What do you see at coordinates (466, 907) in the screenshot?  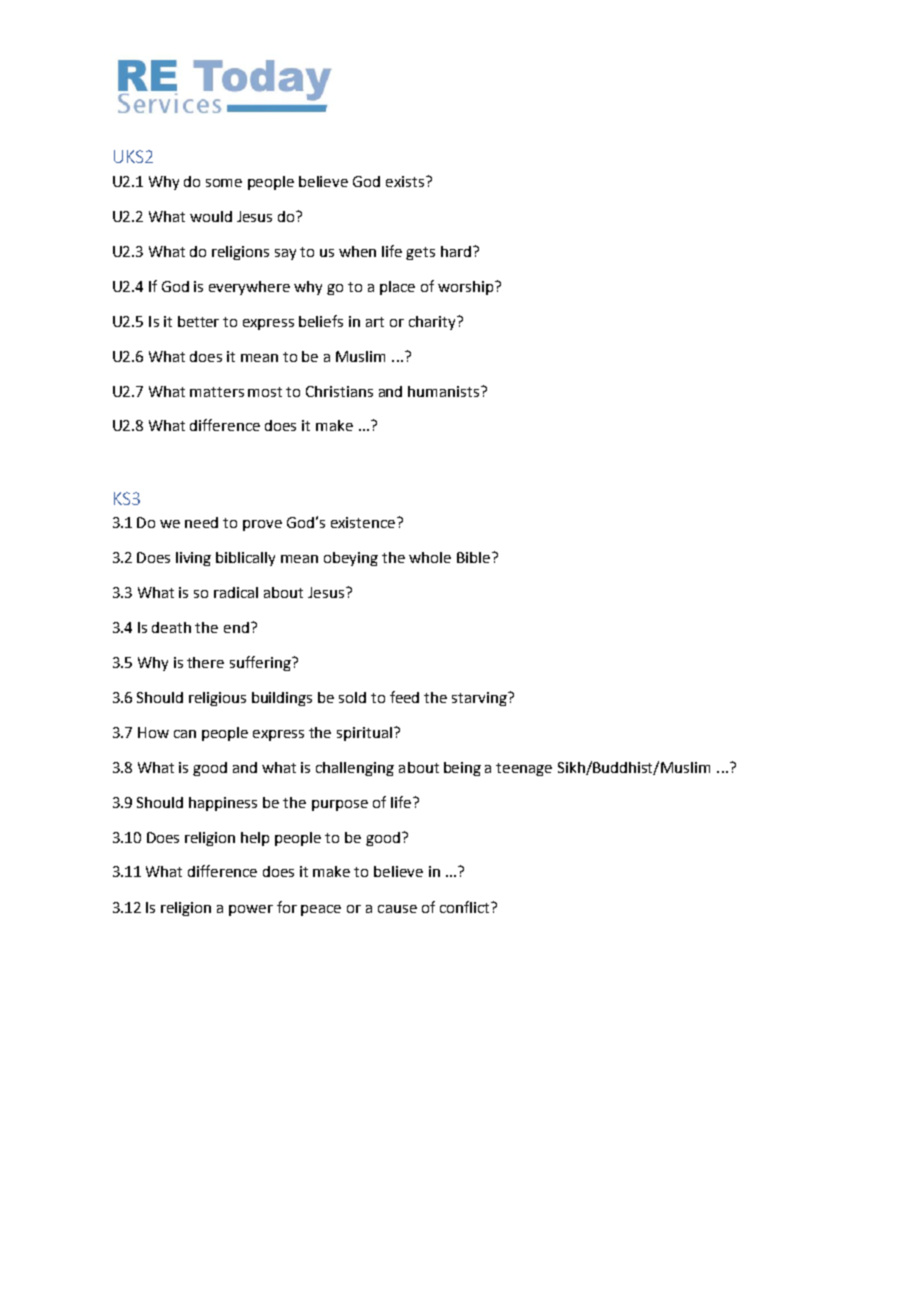 I see `conflict` at bounding box center [466, 907].
